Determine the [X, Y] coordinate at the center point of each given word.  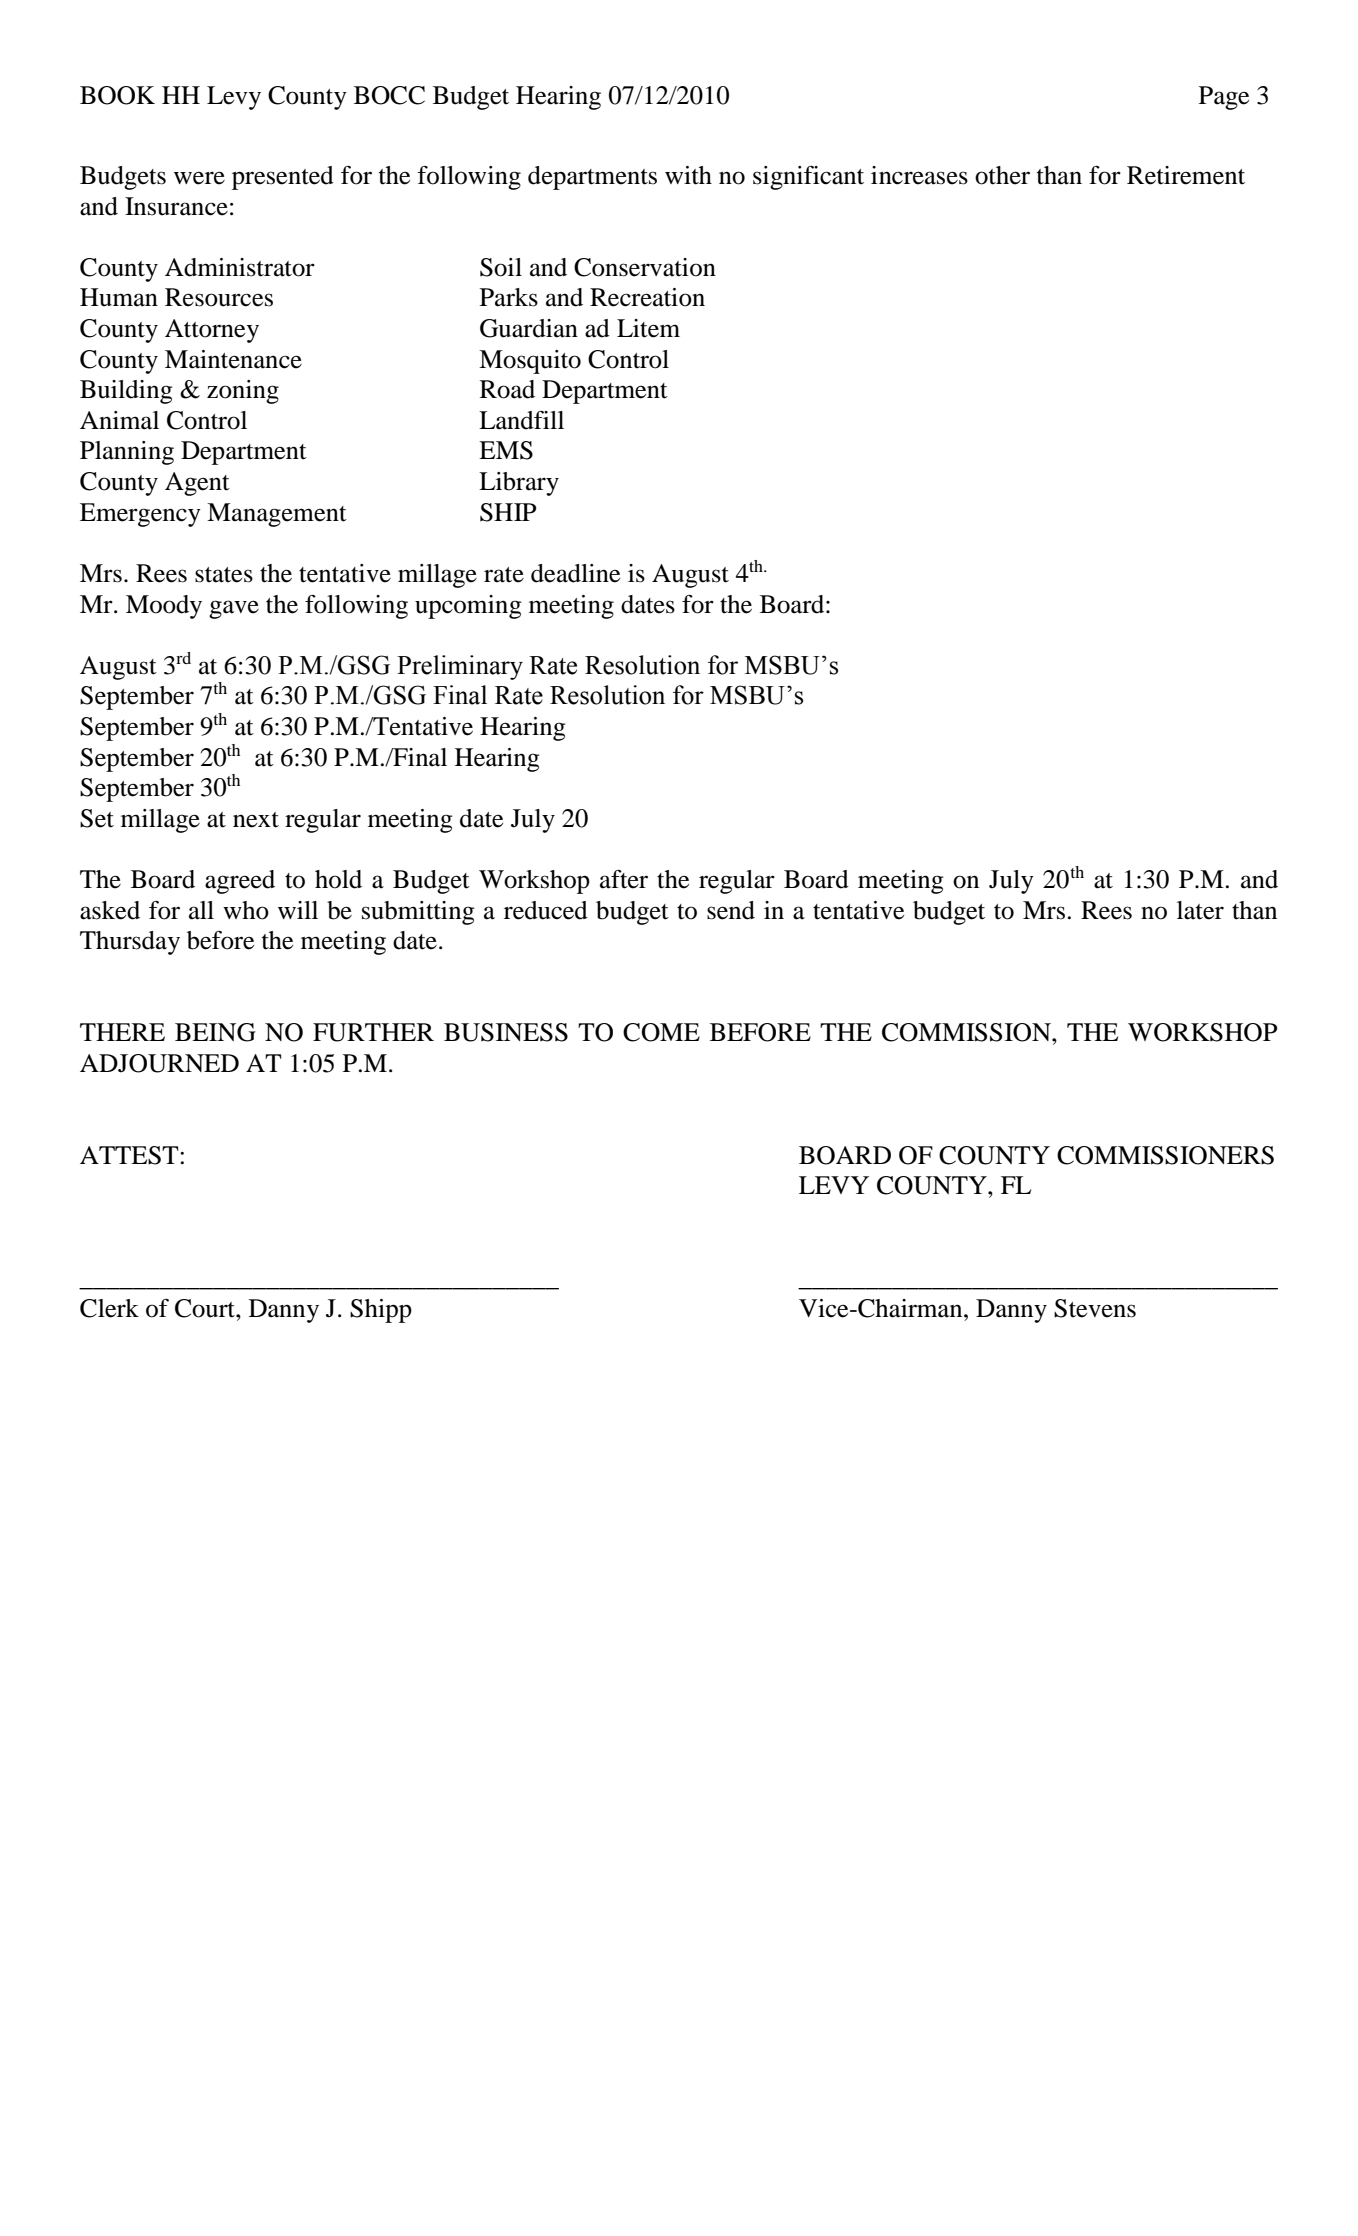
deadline [575, 573]
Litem [648, 328]
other [1002, 175]
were [199, 178]
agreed [240, 882]
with [688, 175]
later [1200, 910]
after [624, 879]
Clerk [109, 1308]
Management [277, 515]
